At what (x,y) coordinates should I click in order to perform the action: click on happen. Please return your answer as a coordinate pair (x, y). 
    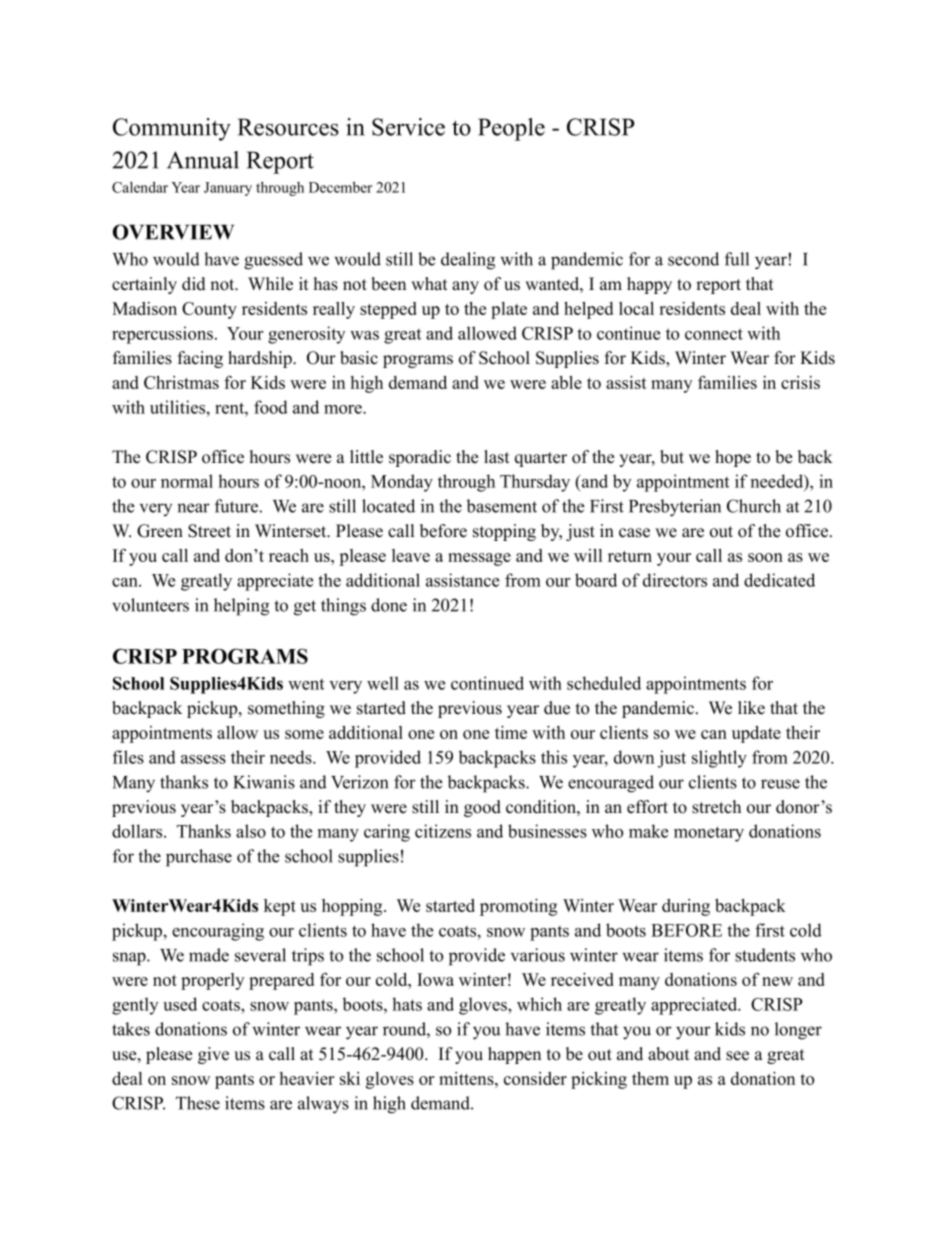
    Looking at the image, I should click on (514, 1055).
